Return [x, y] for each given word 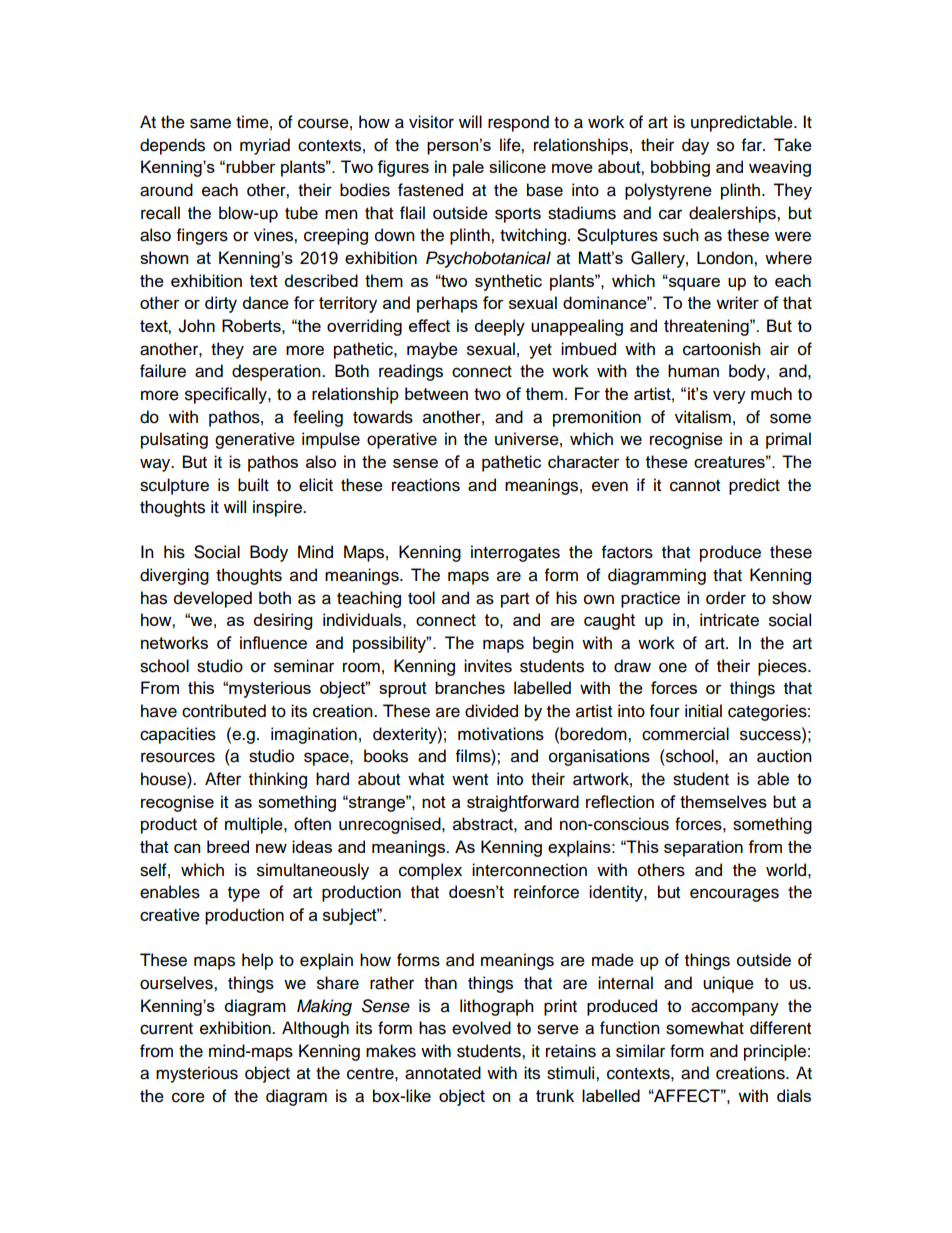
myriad [265, 146]
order [726, 598]
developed [213, 599]
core [188, 1097]
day [695, 146]
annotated [443, 1073]
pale [468, 168]
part [515, 600]
